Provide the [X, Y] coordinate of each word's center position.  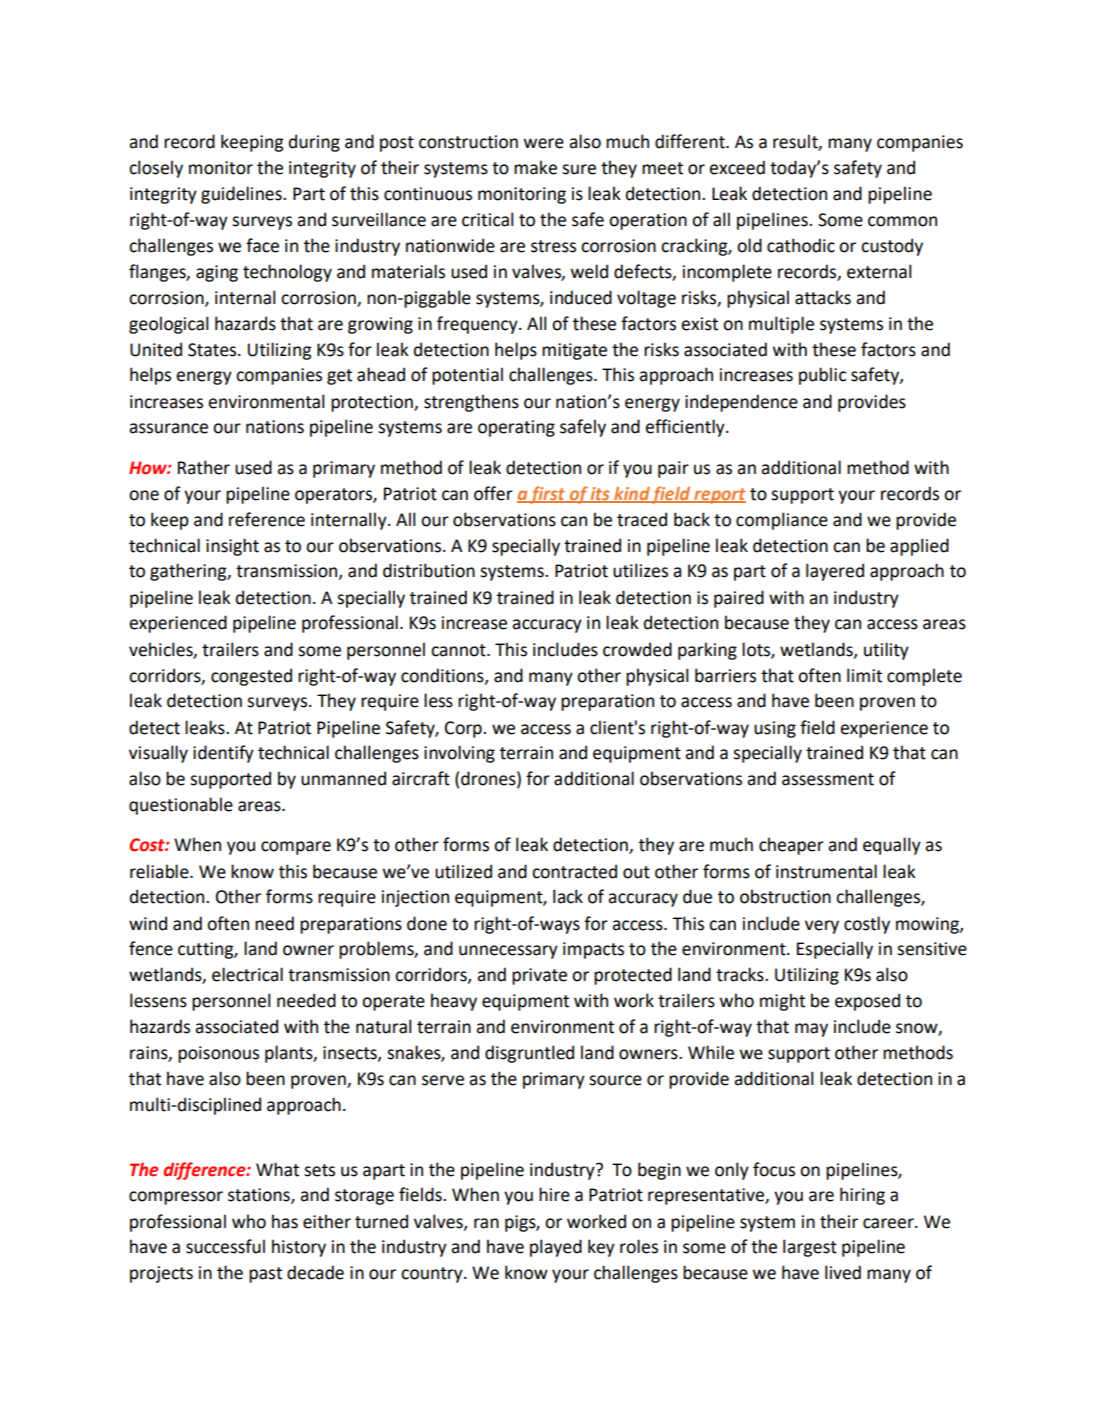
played [556, 1248]
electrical [247, 974]
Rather [204, 467]
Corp [464, 729]
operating [516, 428]
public [822, 376]
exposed [867, 1002]
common [902, 221]
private [539, 976]
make [535, 167]
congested [251, 677]
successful [225, 1246]
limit [864, 675]
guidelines [242, 195]
